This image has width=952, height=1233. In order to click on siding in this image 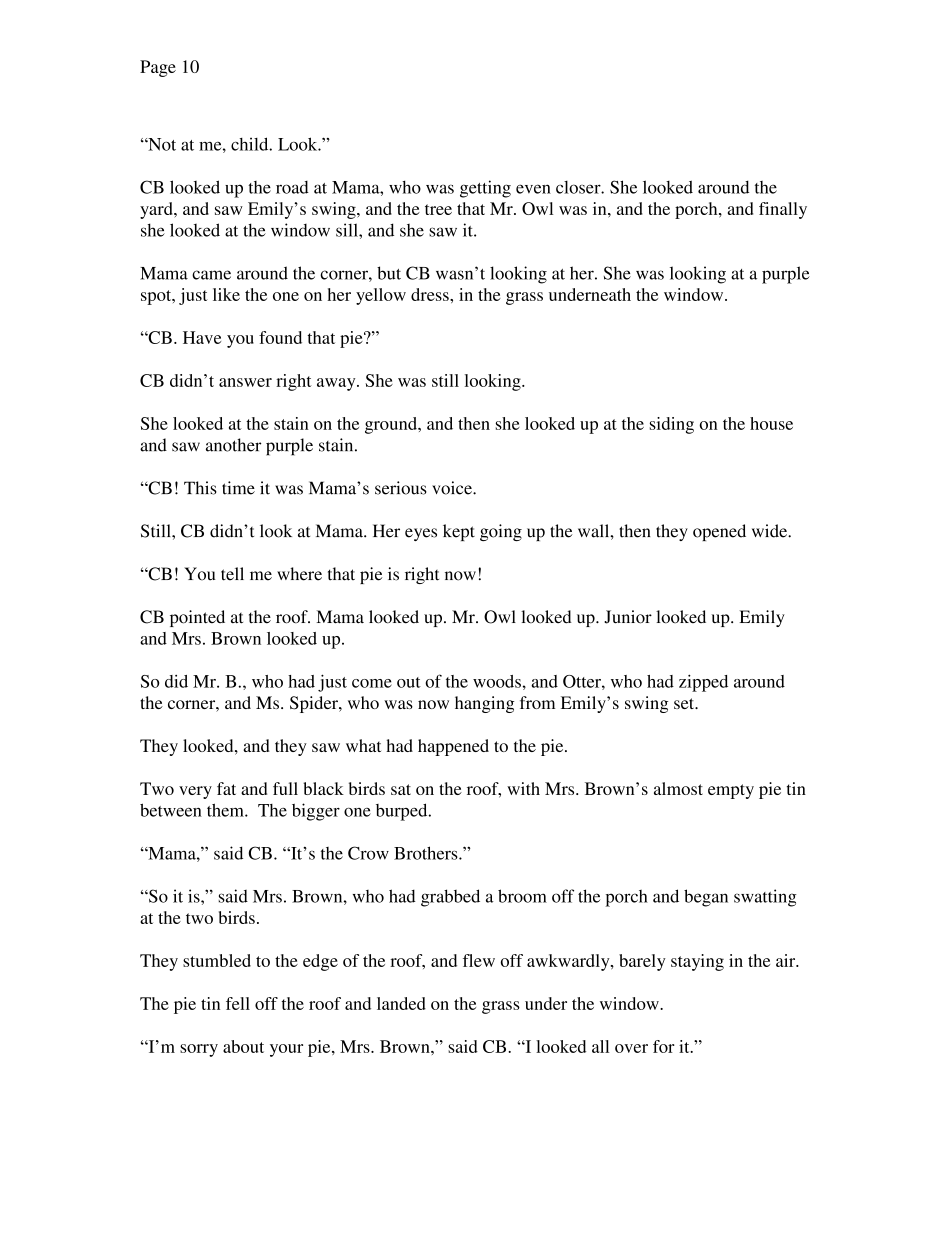, I will do `click(672, 425)`.
